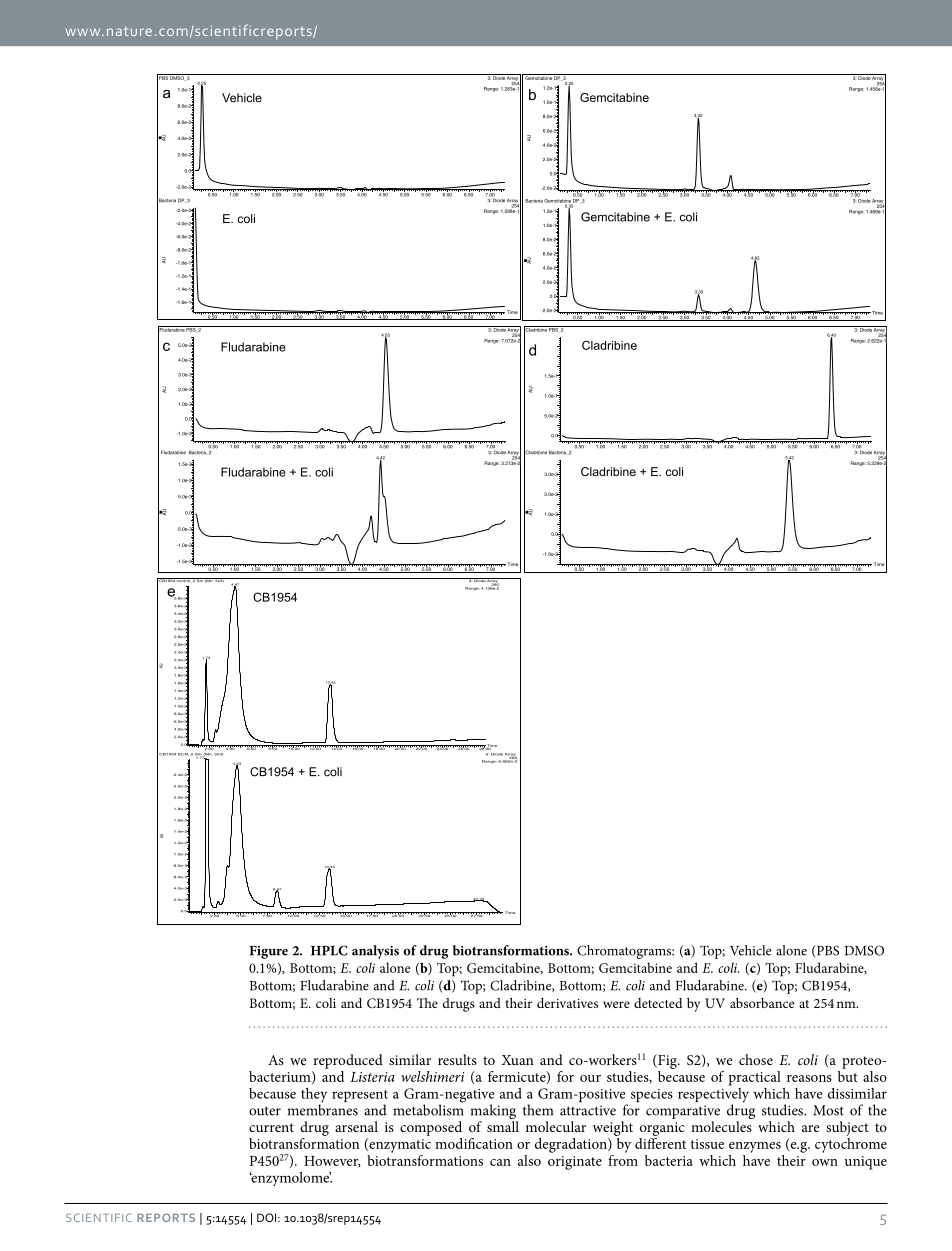  Describe the element at coordinates (828, 1110) in the screenshot. I see `Most` at that location.
